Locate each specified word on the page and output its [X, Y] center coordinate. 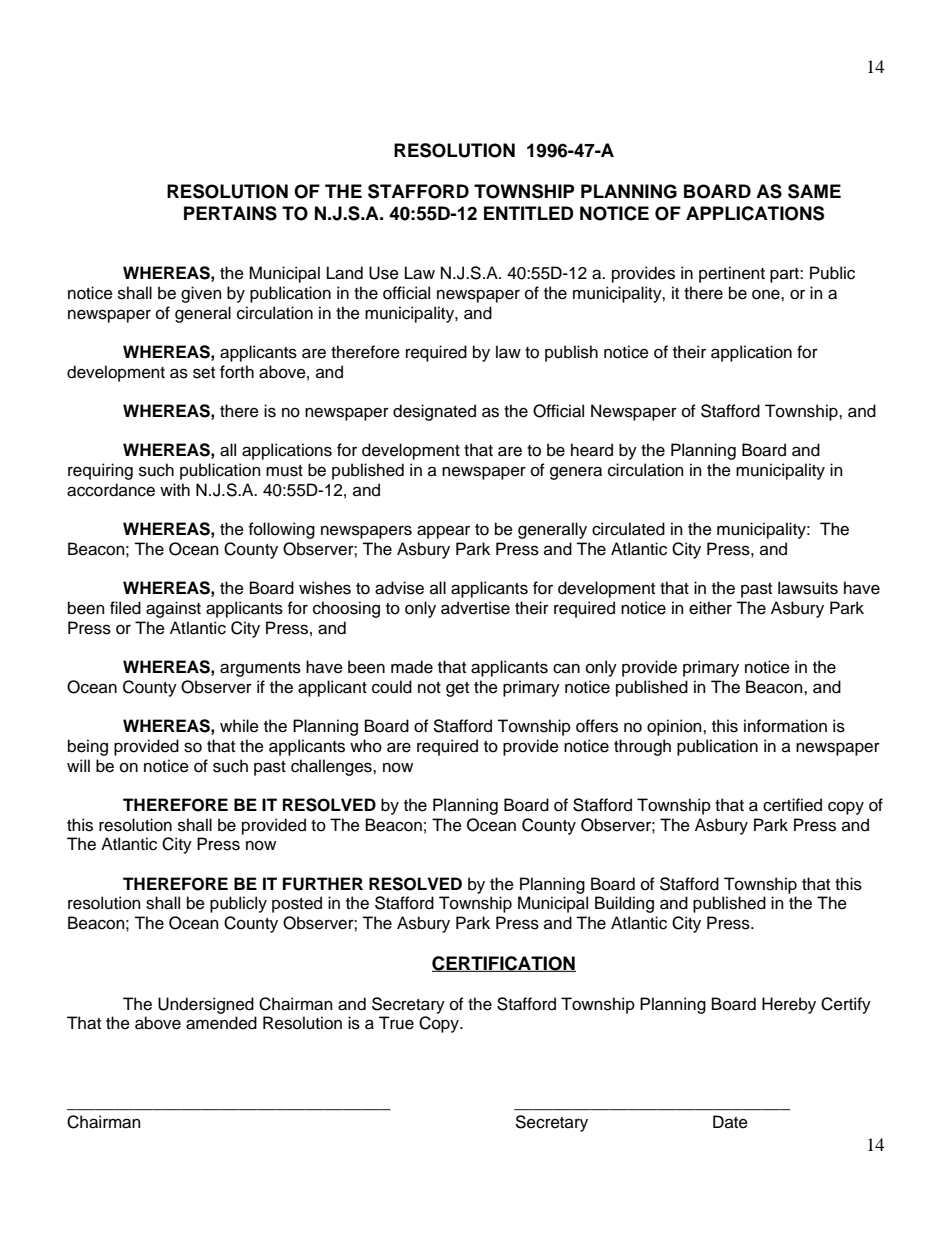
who [366, 746]
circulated [628, 529]
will [78, 765]
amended [221, 1023]
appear [443, 532]
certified [792, 805]
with [175, 489]
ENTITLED [529, 213]
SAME [814, 191]
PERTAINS [230, 213]
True [396, 1023]
